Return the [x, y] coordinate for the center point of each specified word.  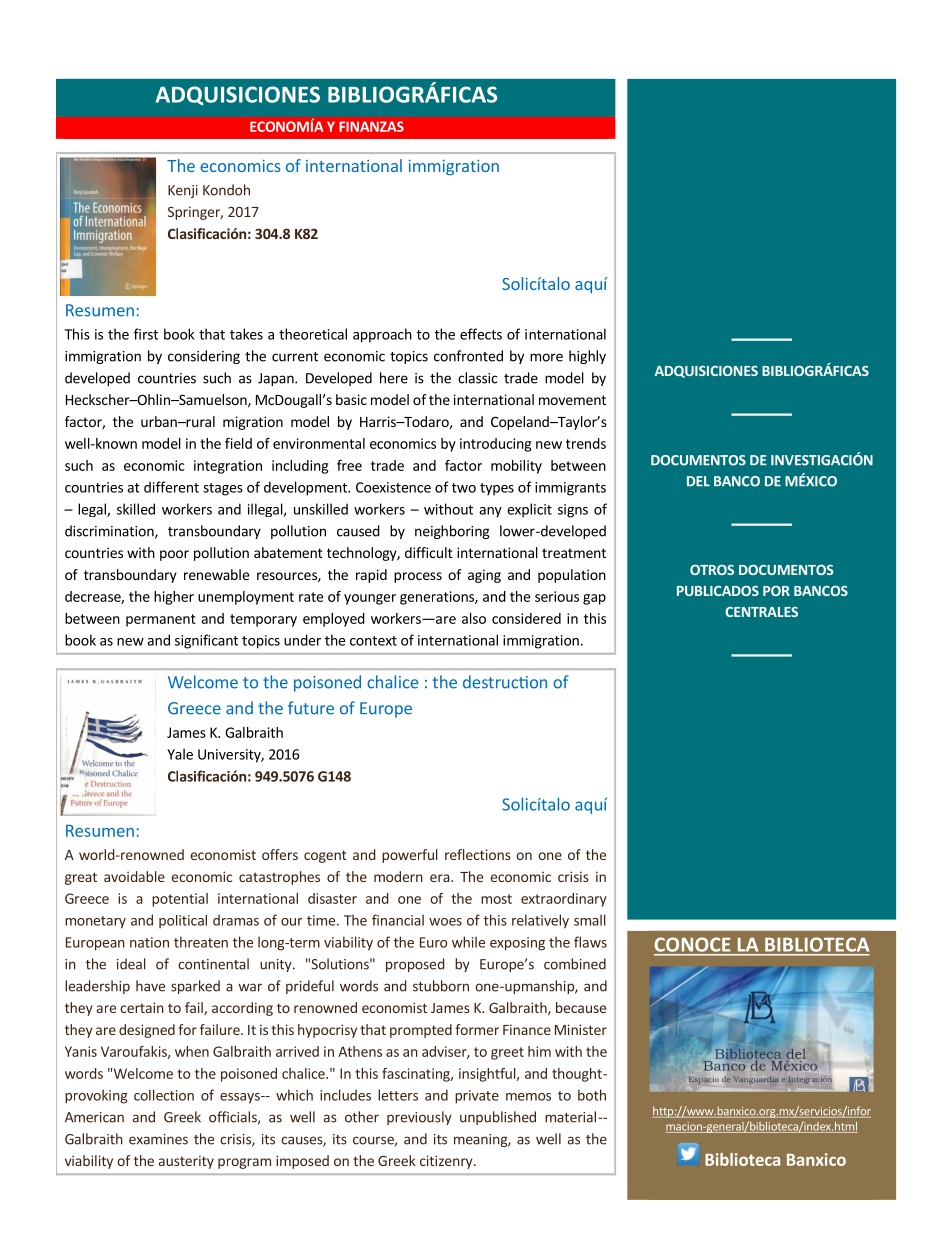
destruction [505, 682]
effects [481, 334]
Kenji [183, 191]
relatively [540, 921]
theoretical [313, 334]
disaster [332, 898]
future [311, 708]
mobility [516, 467]
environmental [319, 443]
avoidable [134, 876]
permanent [161, 620]
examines [158, 1139]
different [171, 487]
